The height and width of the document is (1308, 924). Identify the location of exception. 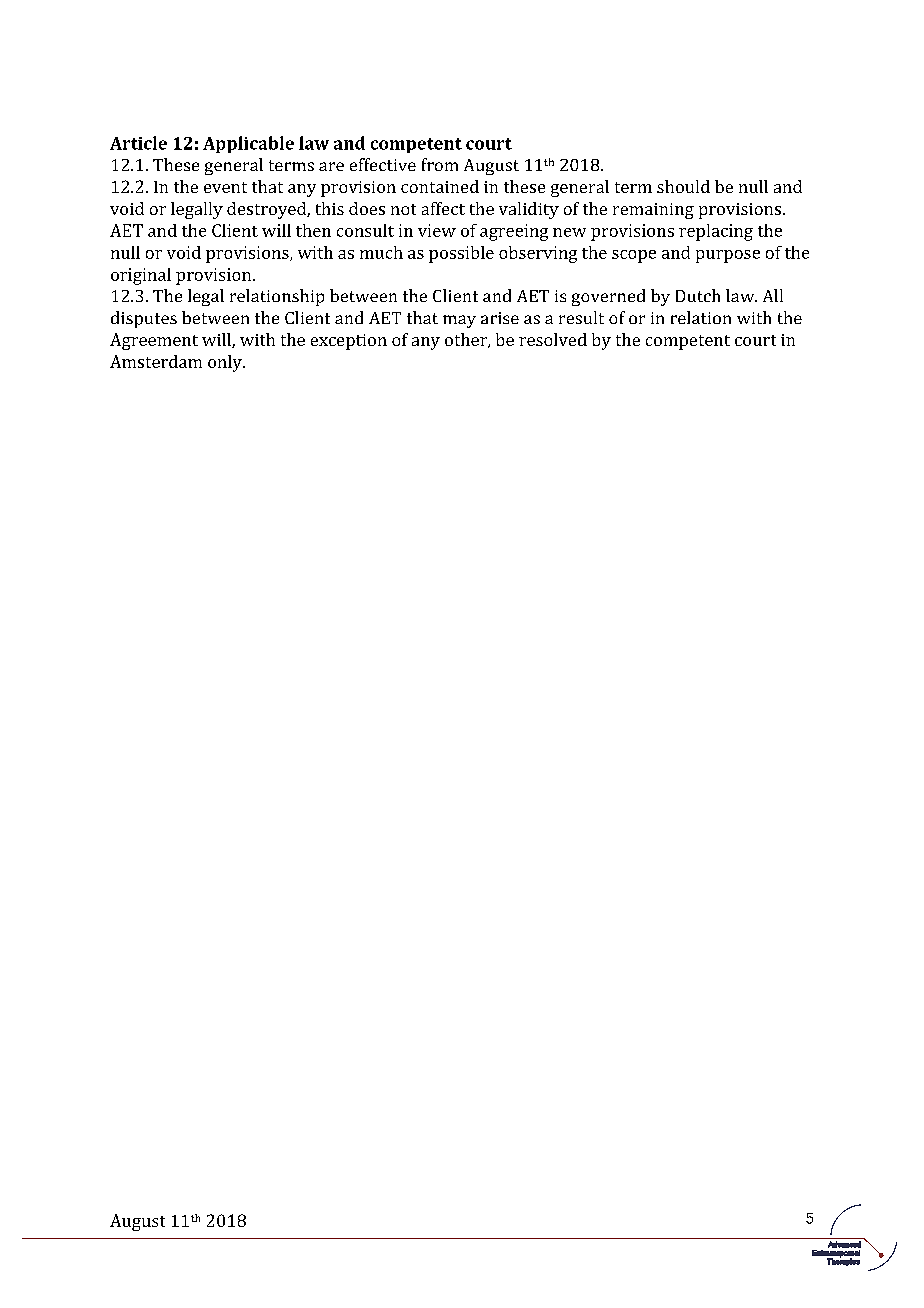
(349, 342).
